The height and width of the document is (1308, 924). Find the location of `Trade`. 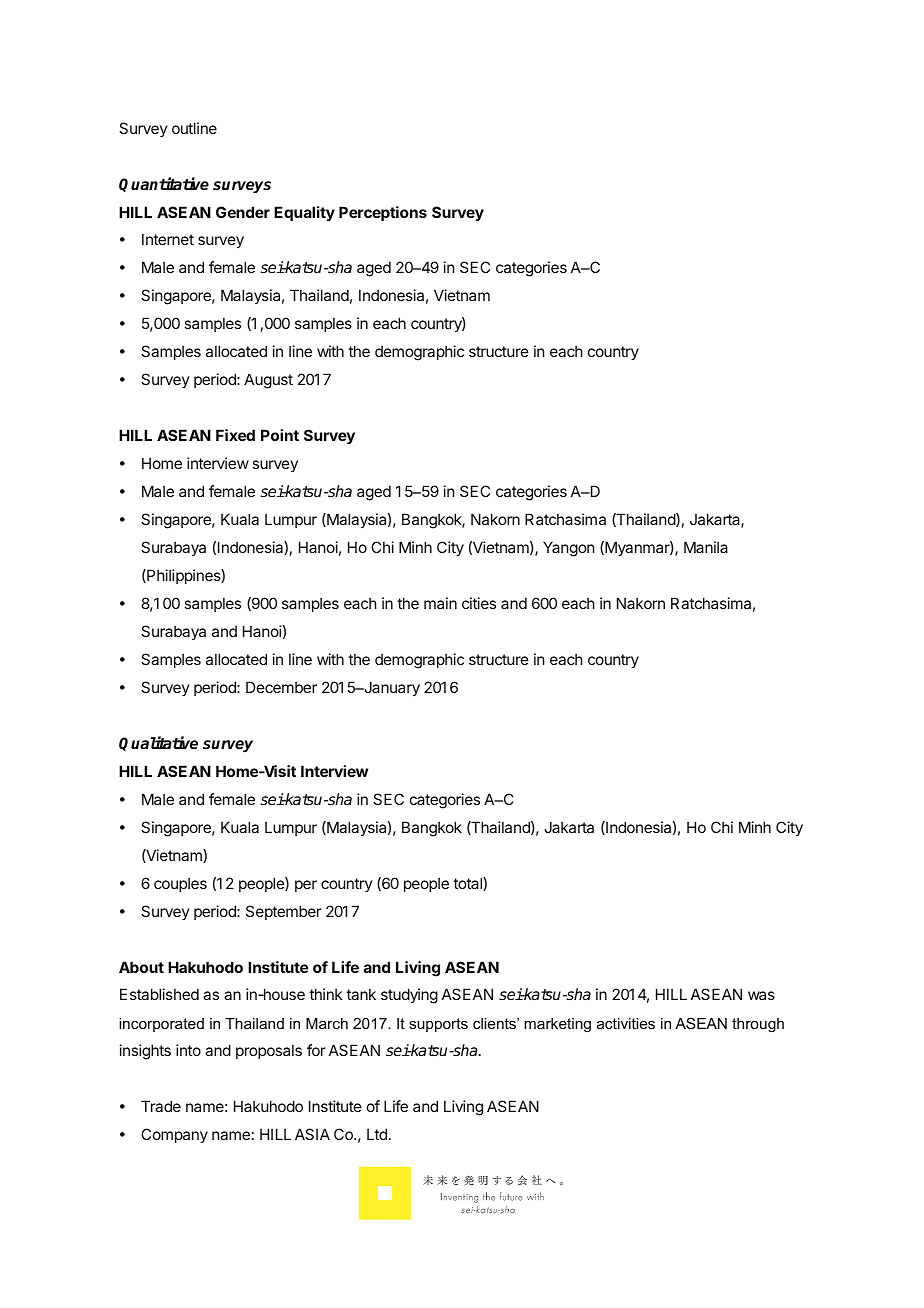

Trade is located at coordinates (161, 1106).
